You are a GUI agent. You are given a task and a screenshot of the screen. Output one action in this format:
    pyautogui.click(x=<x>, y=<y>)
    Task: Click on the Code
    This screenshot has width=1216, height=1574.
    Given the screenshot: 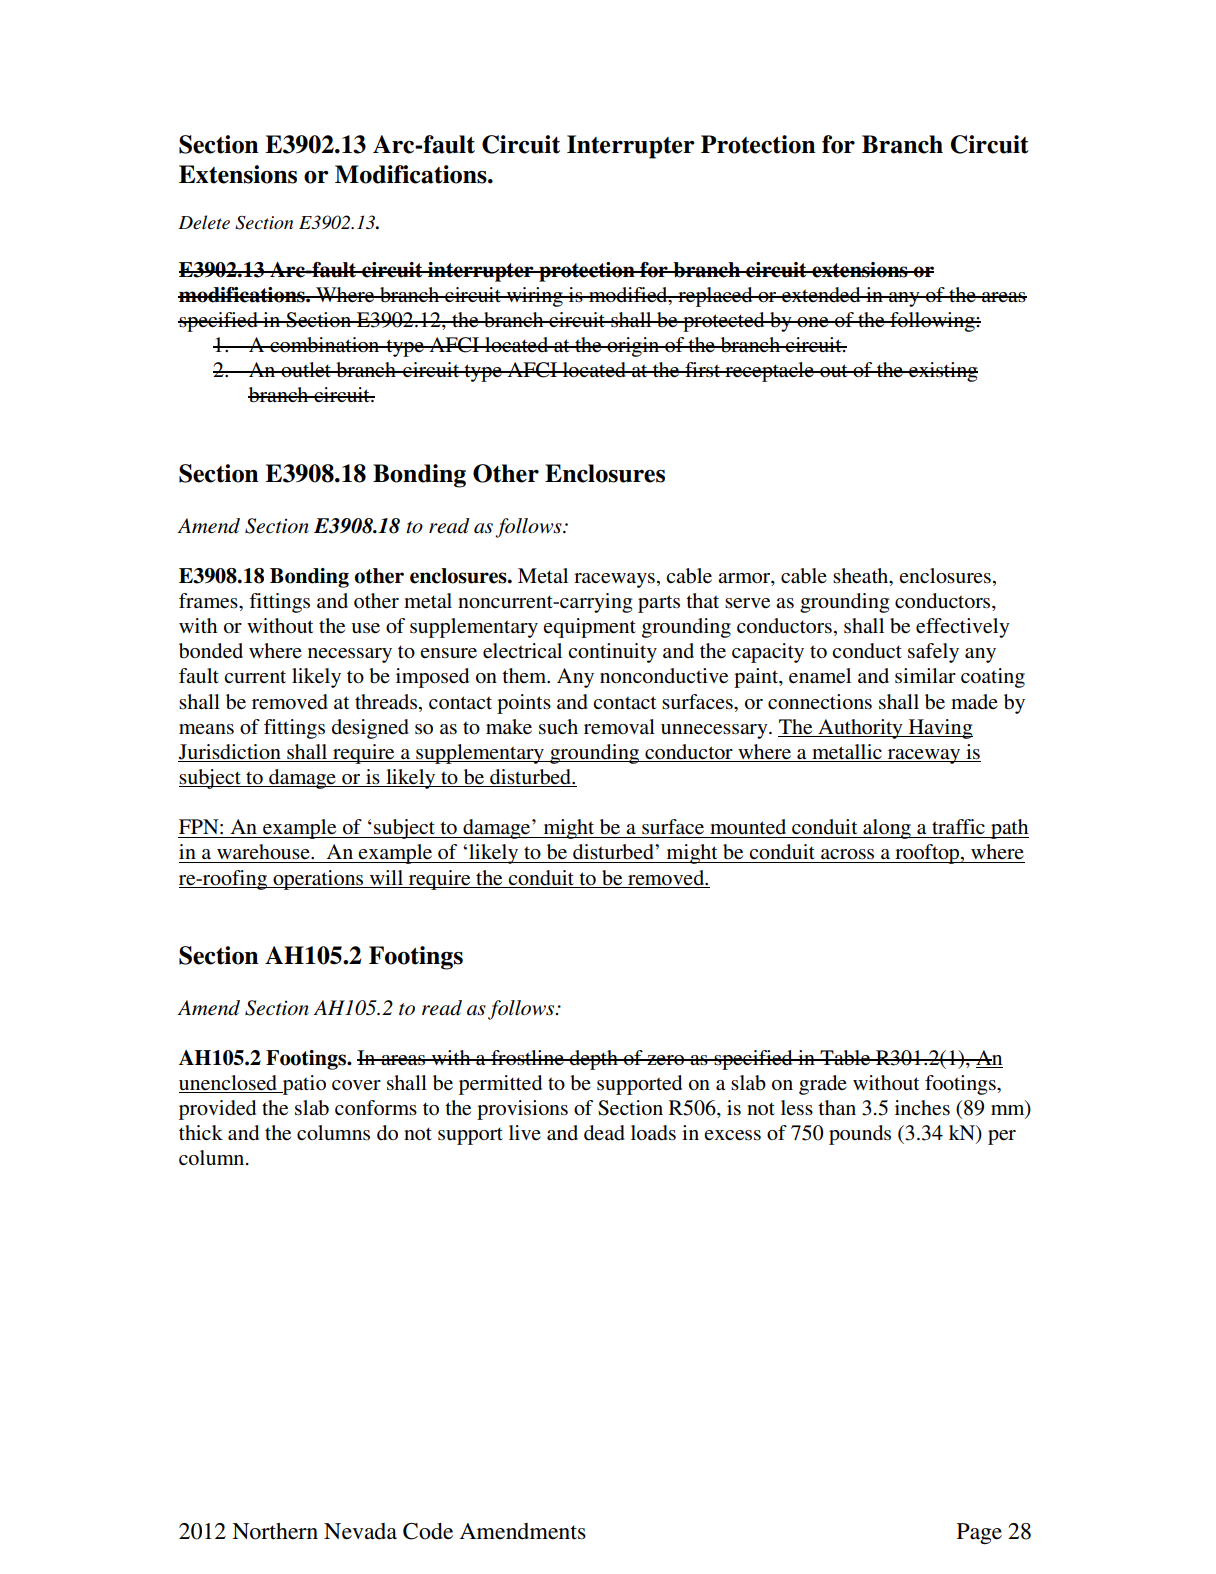 What is the action you would take?
    pyautogui.click(x=428, y=1531)
